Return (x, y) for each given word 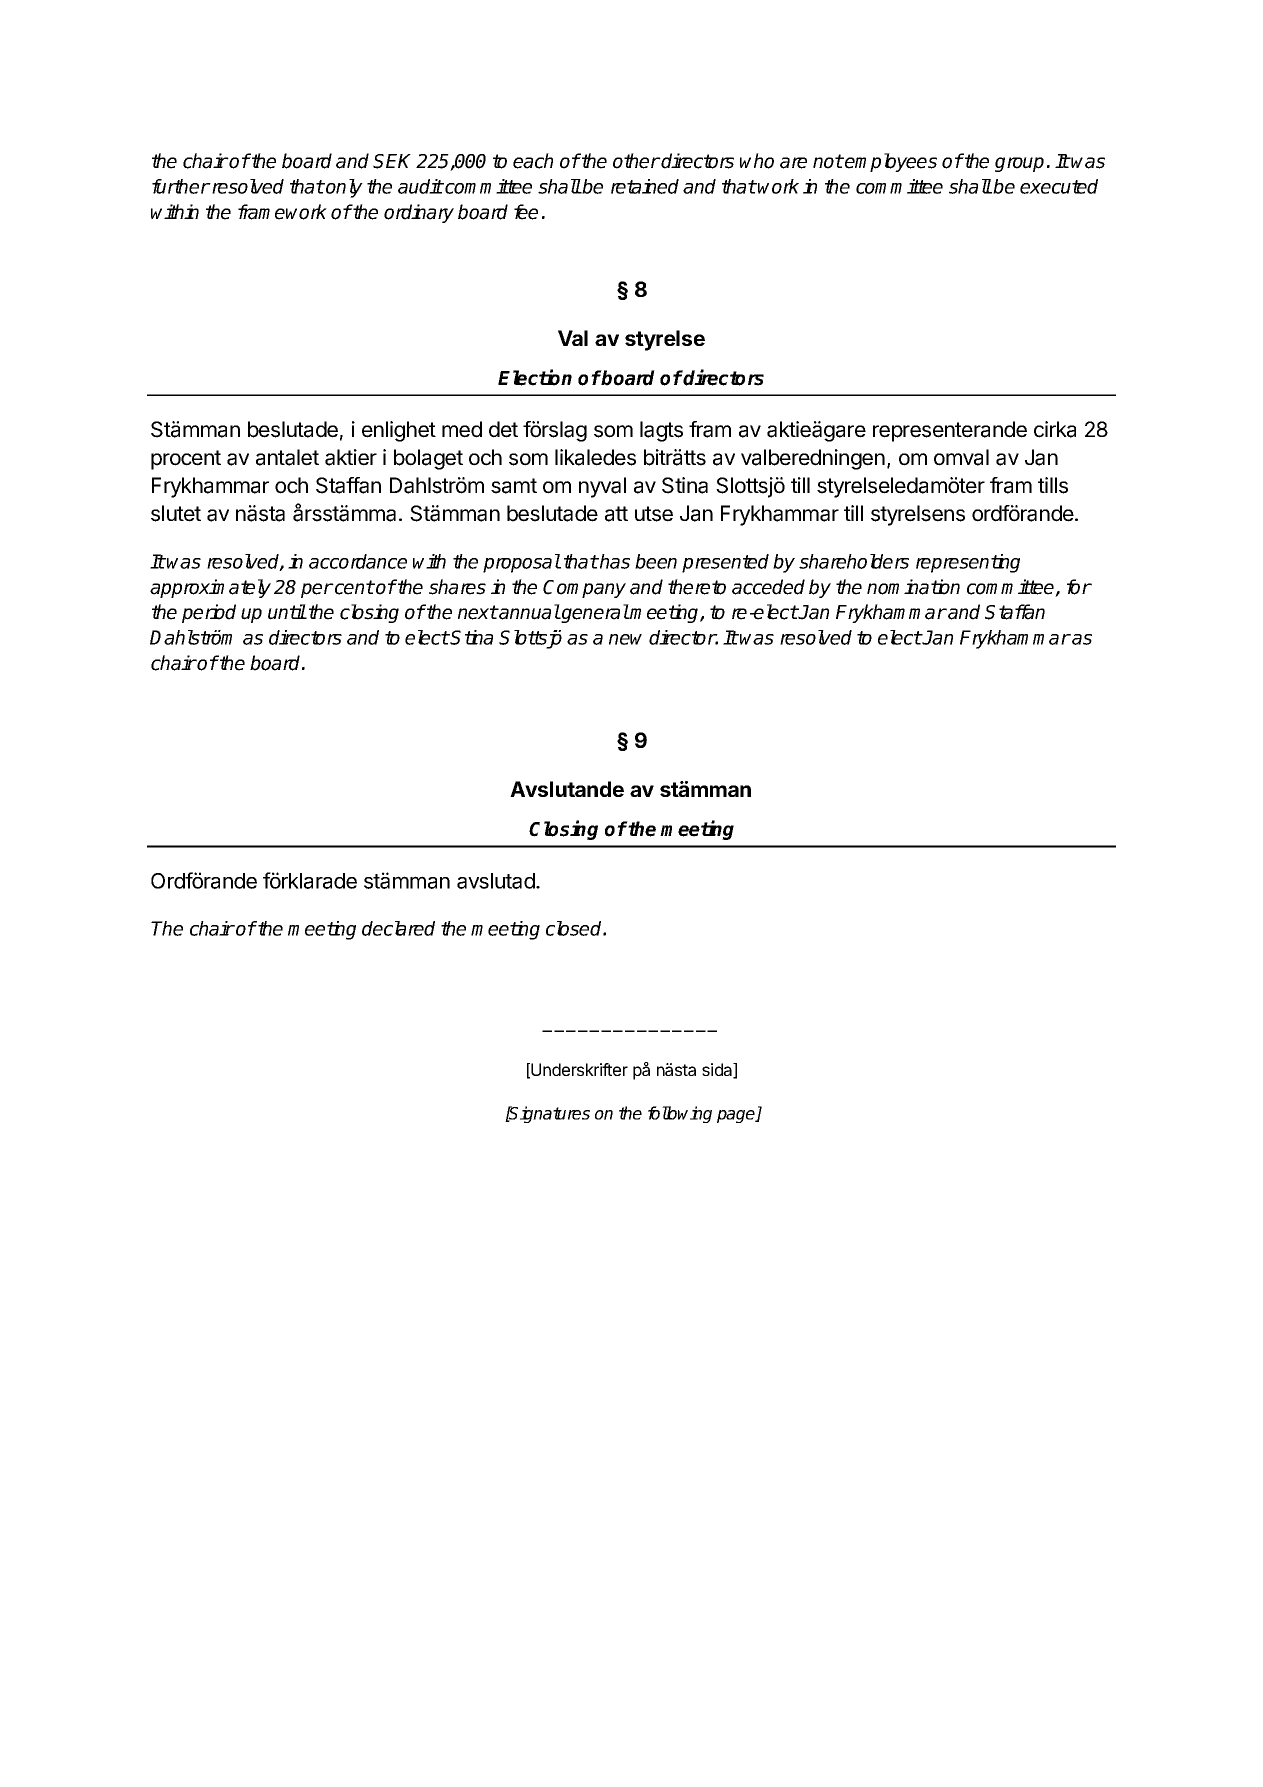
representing (968, 563)
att (616, 514)
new (625, 639)
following (680, 1114)
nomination (913, 587)
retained (645, 186)
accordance (358, 561)
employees (891, 162)
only (344, 188)
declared (398, 928)
